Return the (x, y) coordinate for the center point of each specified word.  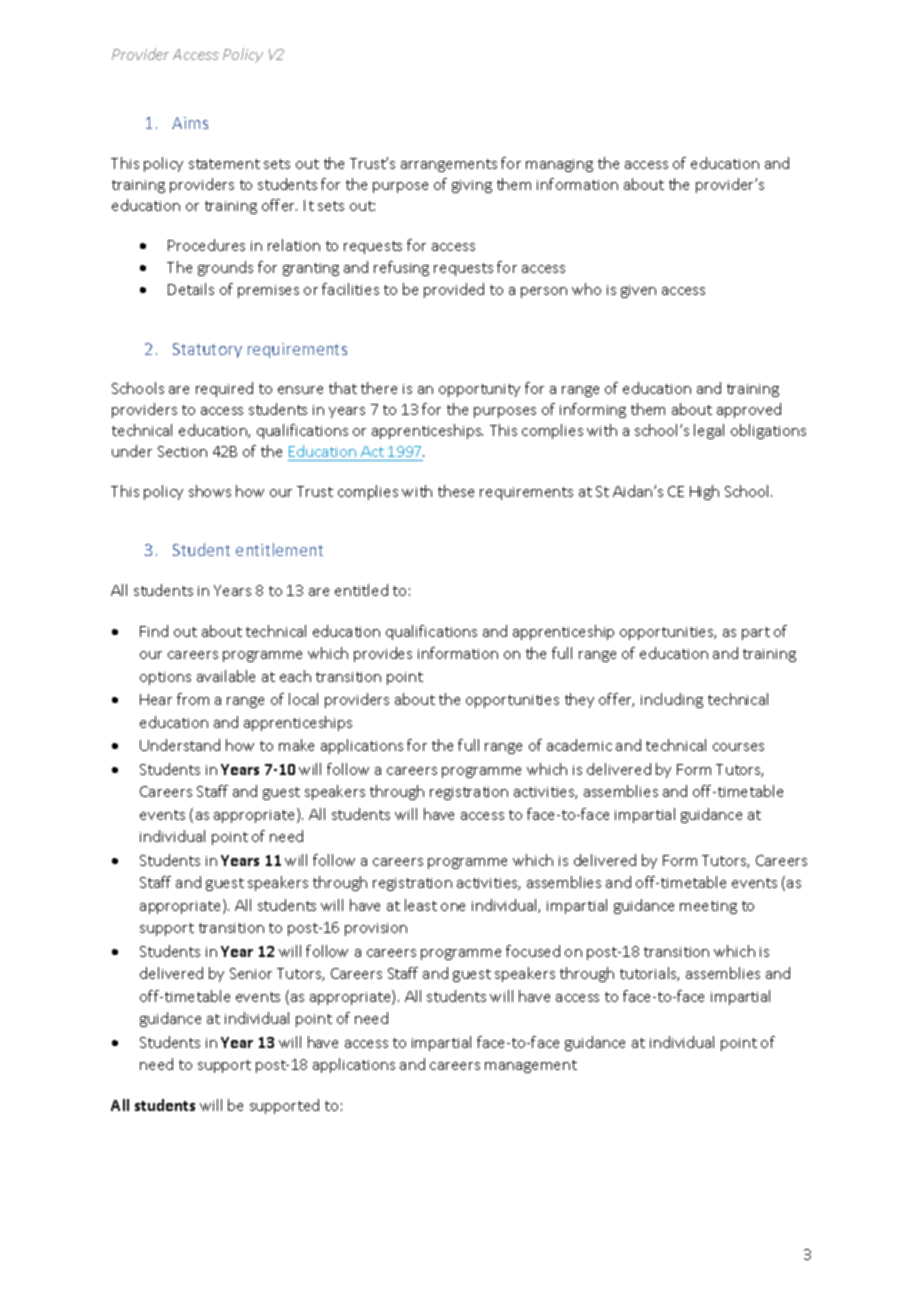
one (453, 907)
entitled (361, 590)
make (296, 745)
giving (472, 186)
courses (738, 747)
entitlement (279, 549)
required (224, 389)
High (704, 492)
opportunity (479, 390)
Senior (251, 973)
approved (749, 410)
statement (224, 164)
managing (559, 165)
